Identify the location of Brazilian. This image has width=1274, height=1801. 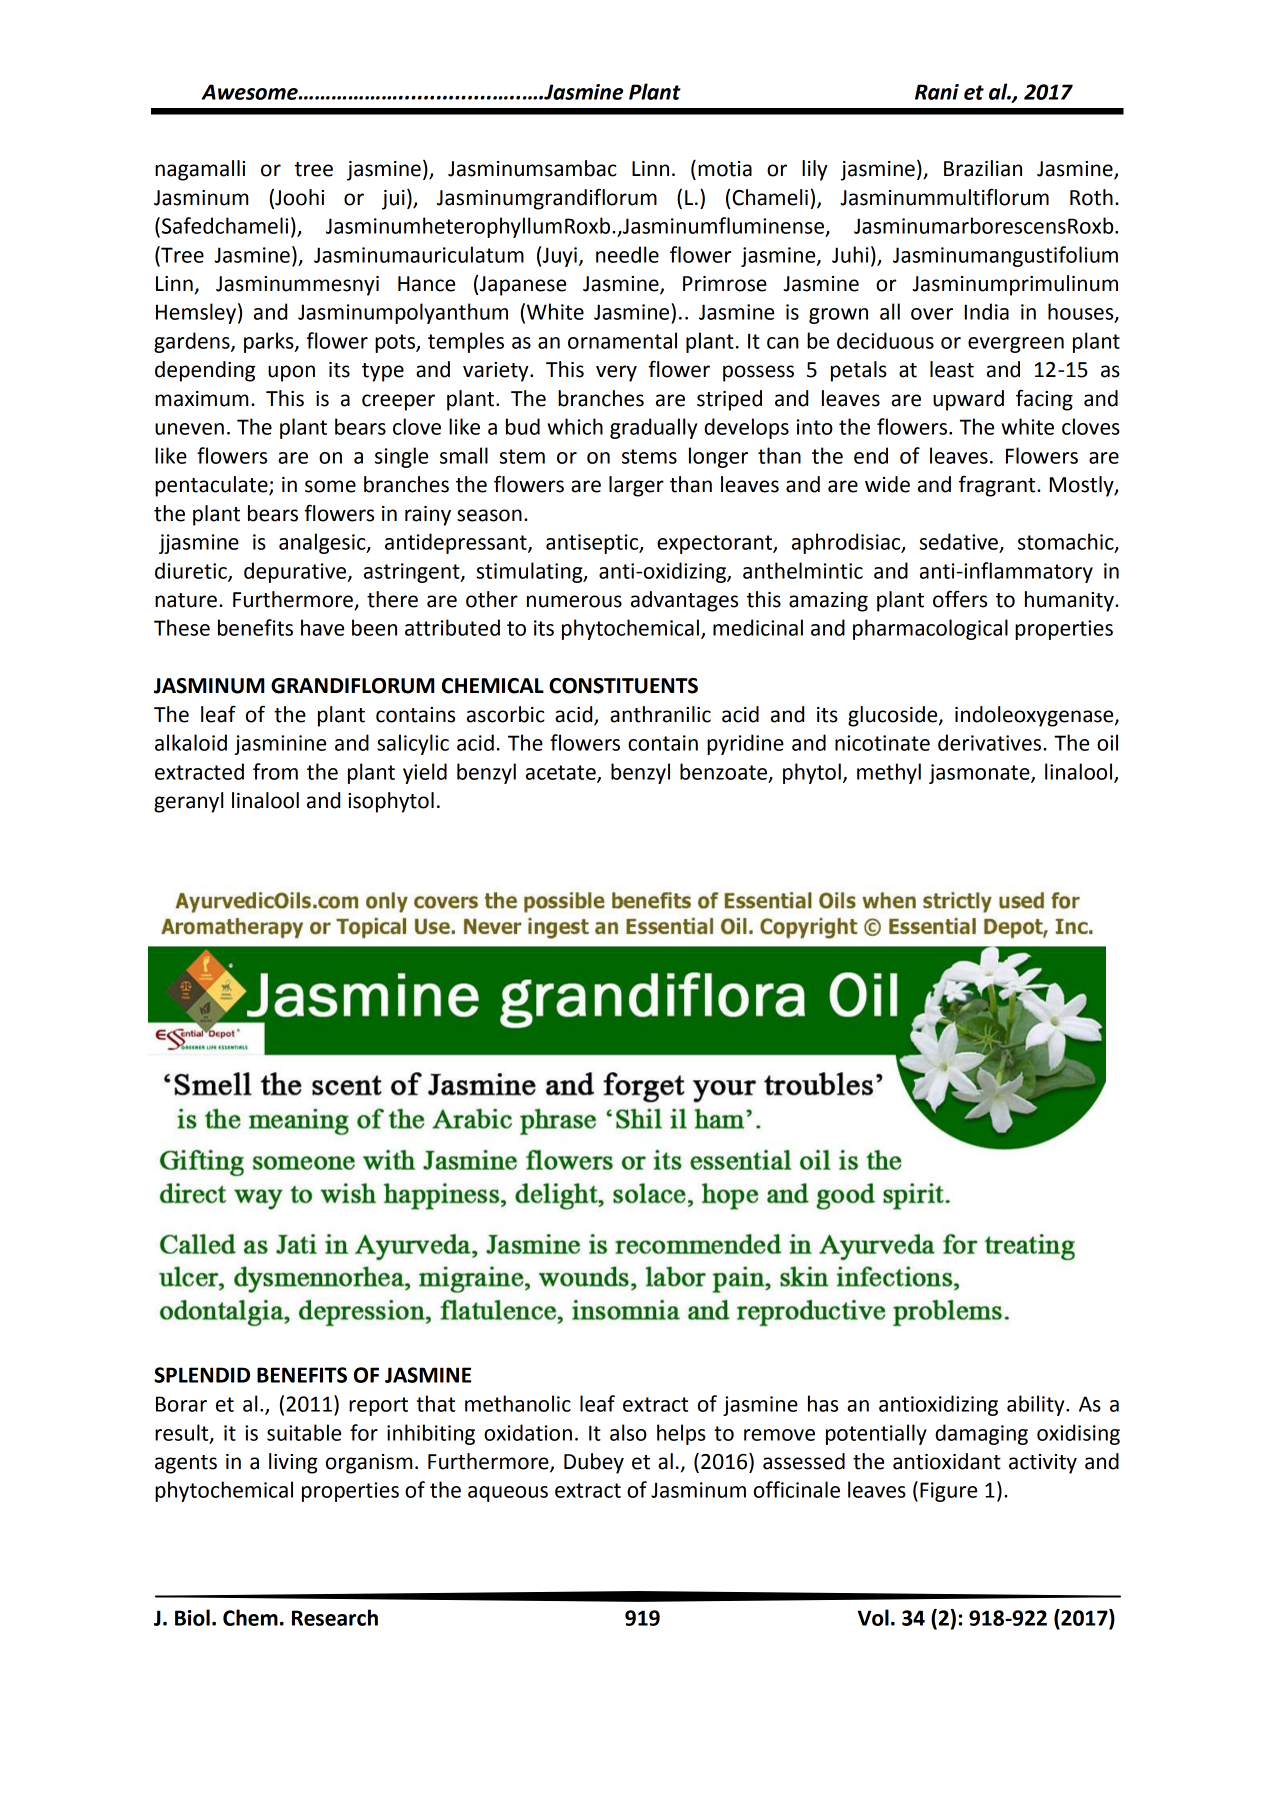
(983, 168).
